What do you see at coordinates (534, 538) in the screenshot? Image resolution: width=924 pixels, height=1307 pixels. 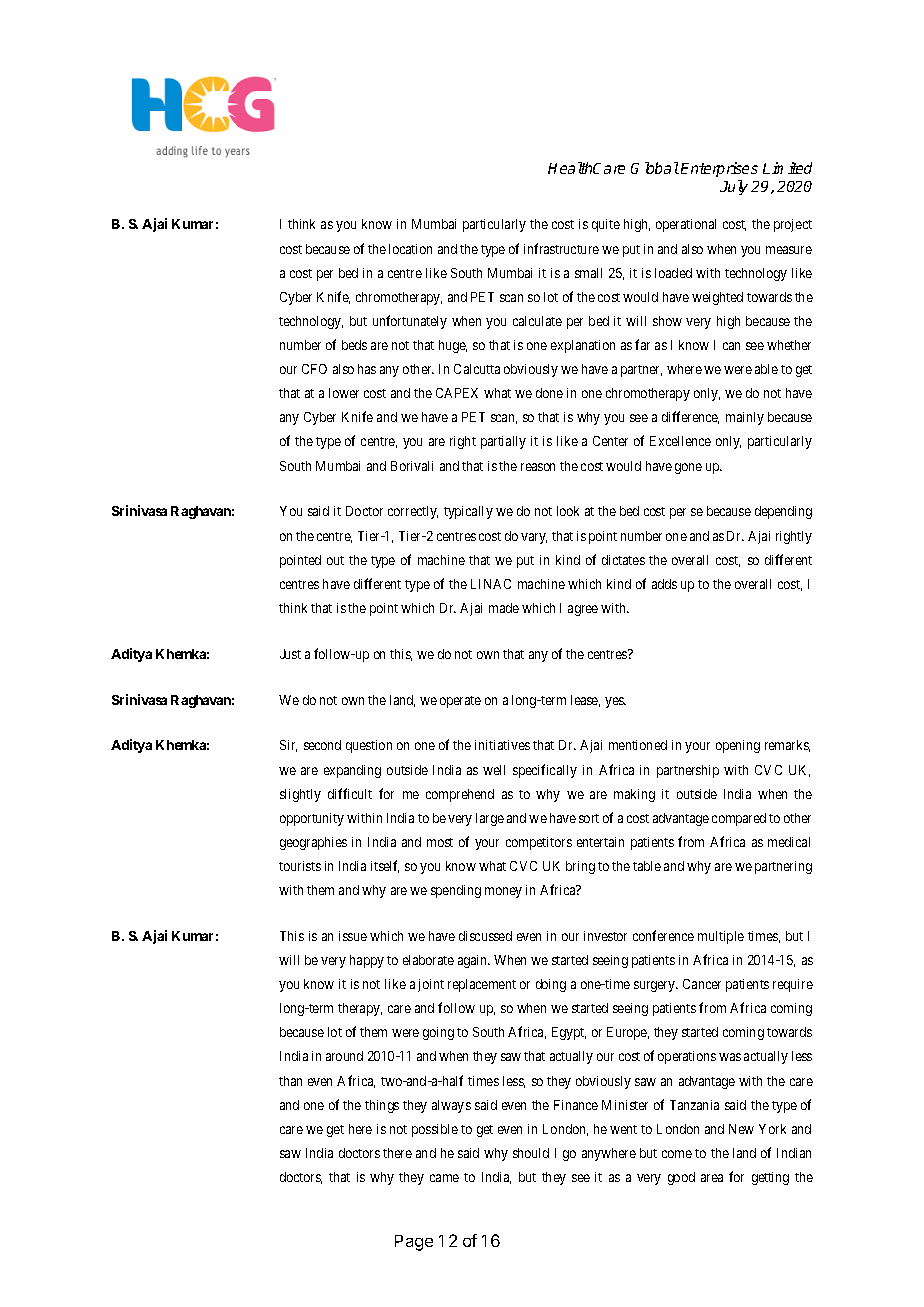 I see `vary` at bounding box center [534, 538].
